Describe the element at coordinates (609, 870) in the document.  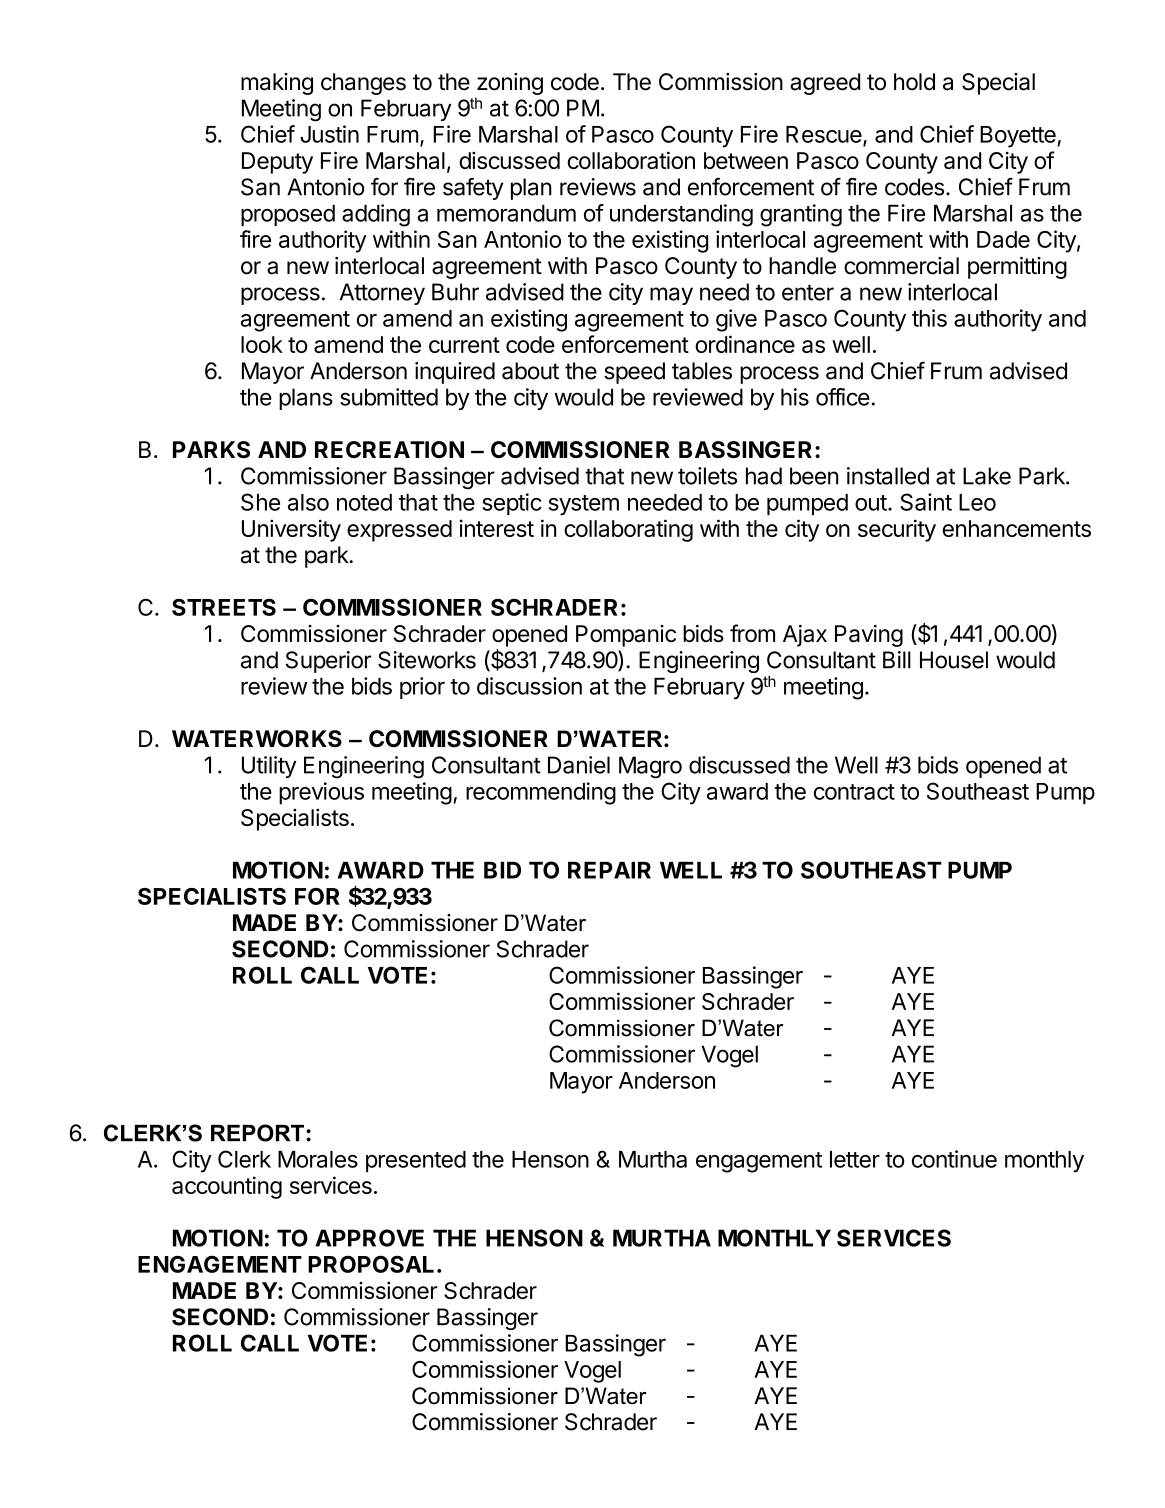
I see `REPAIR` at that location.
